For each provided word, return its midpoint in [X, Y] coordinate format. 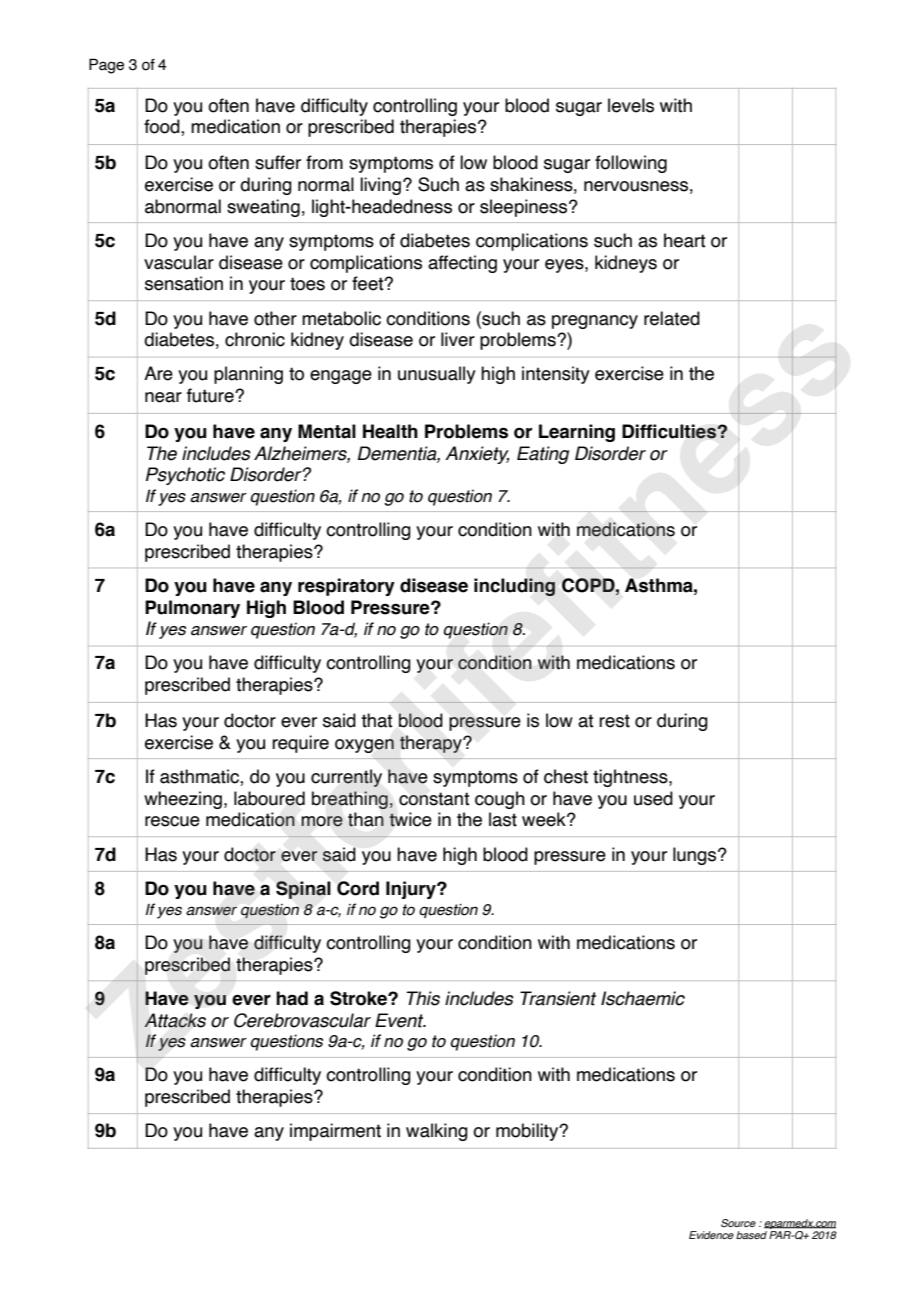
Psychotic [185, 476]
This [423, 998]
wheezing [183, 800]
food [163, 127]
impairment [335, 1132]
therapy [432, 744]
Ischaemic [643, 998]
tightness [631, 778]
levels [631, 105]
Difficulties [670, 431]
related [672, 318]
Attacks [175, 1020]
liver [458, 339]
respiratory [346, 587]
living [380, 186]
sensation [184, 283]
